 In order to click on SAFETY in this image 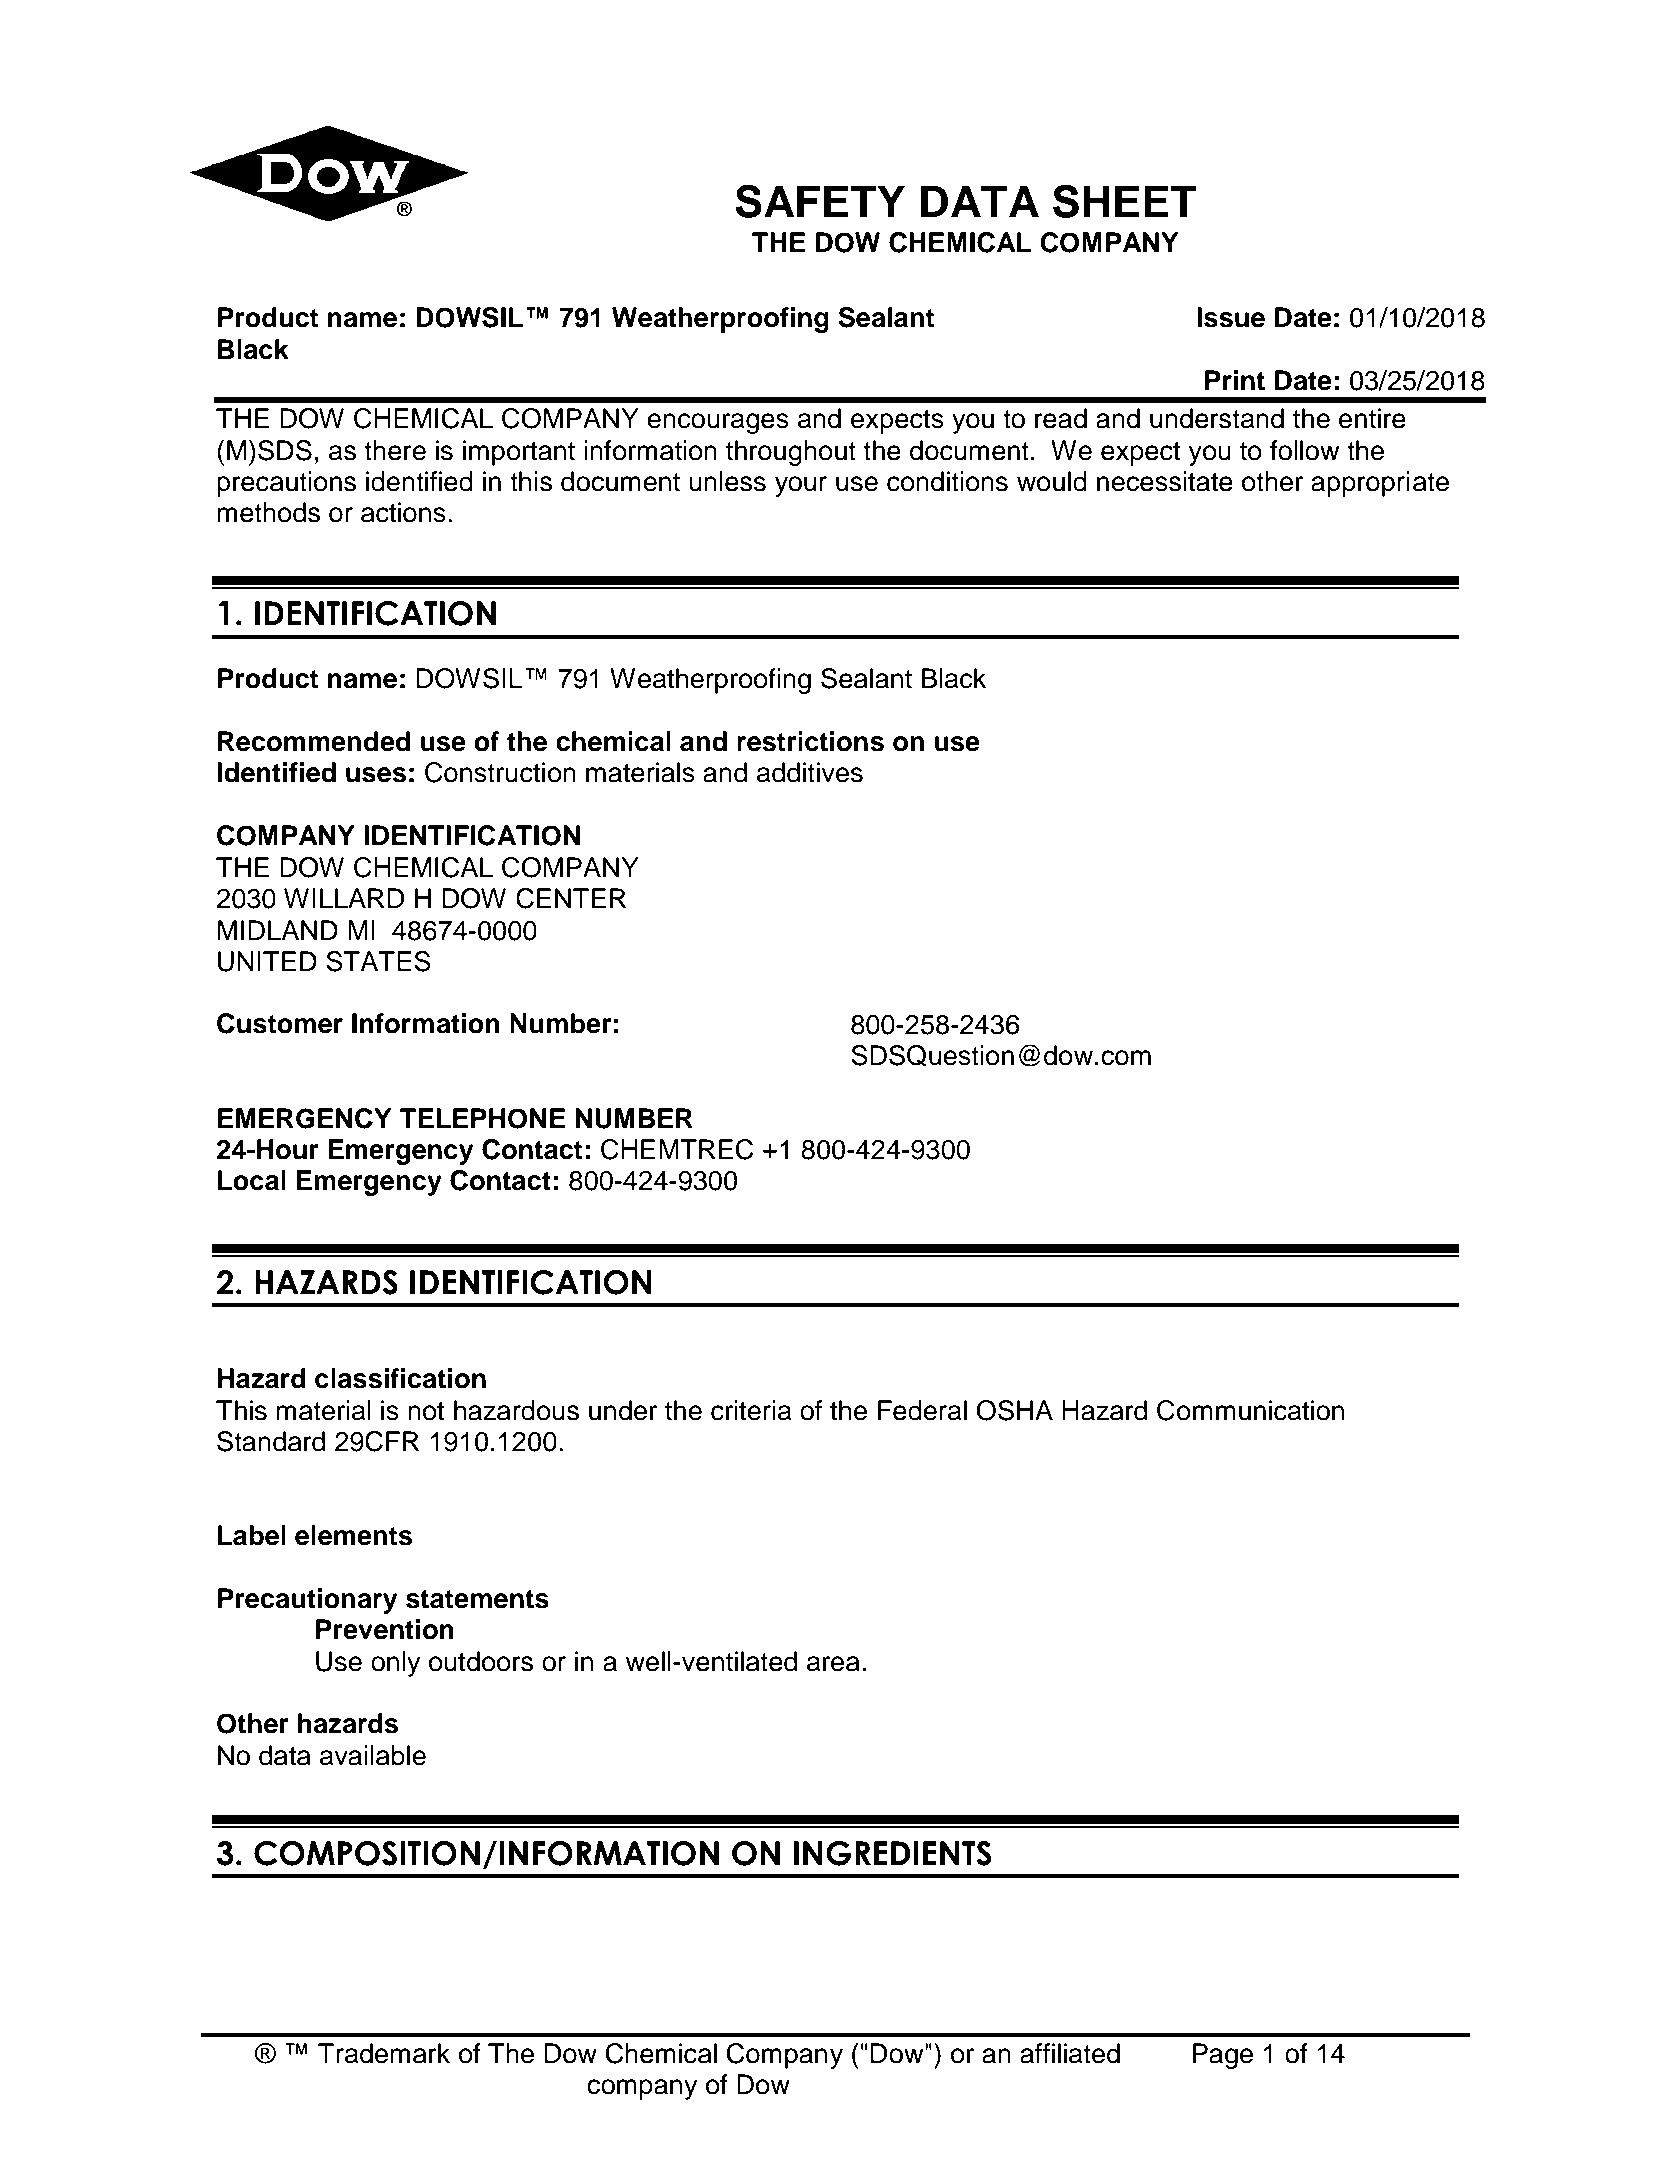, I will do `click(820, 201)`.
